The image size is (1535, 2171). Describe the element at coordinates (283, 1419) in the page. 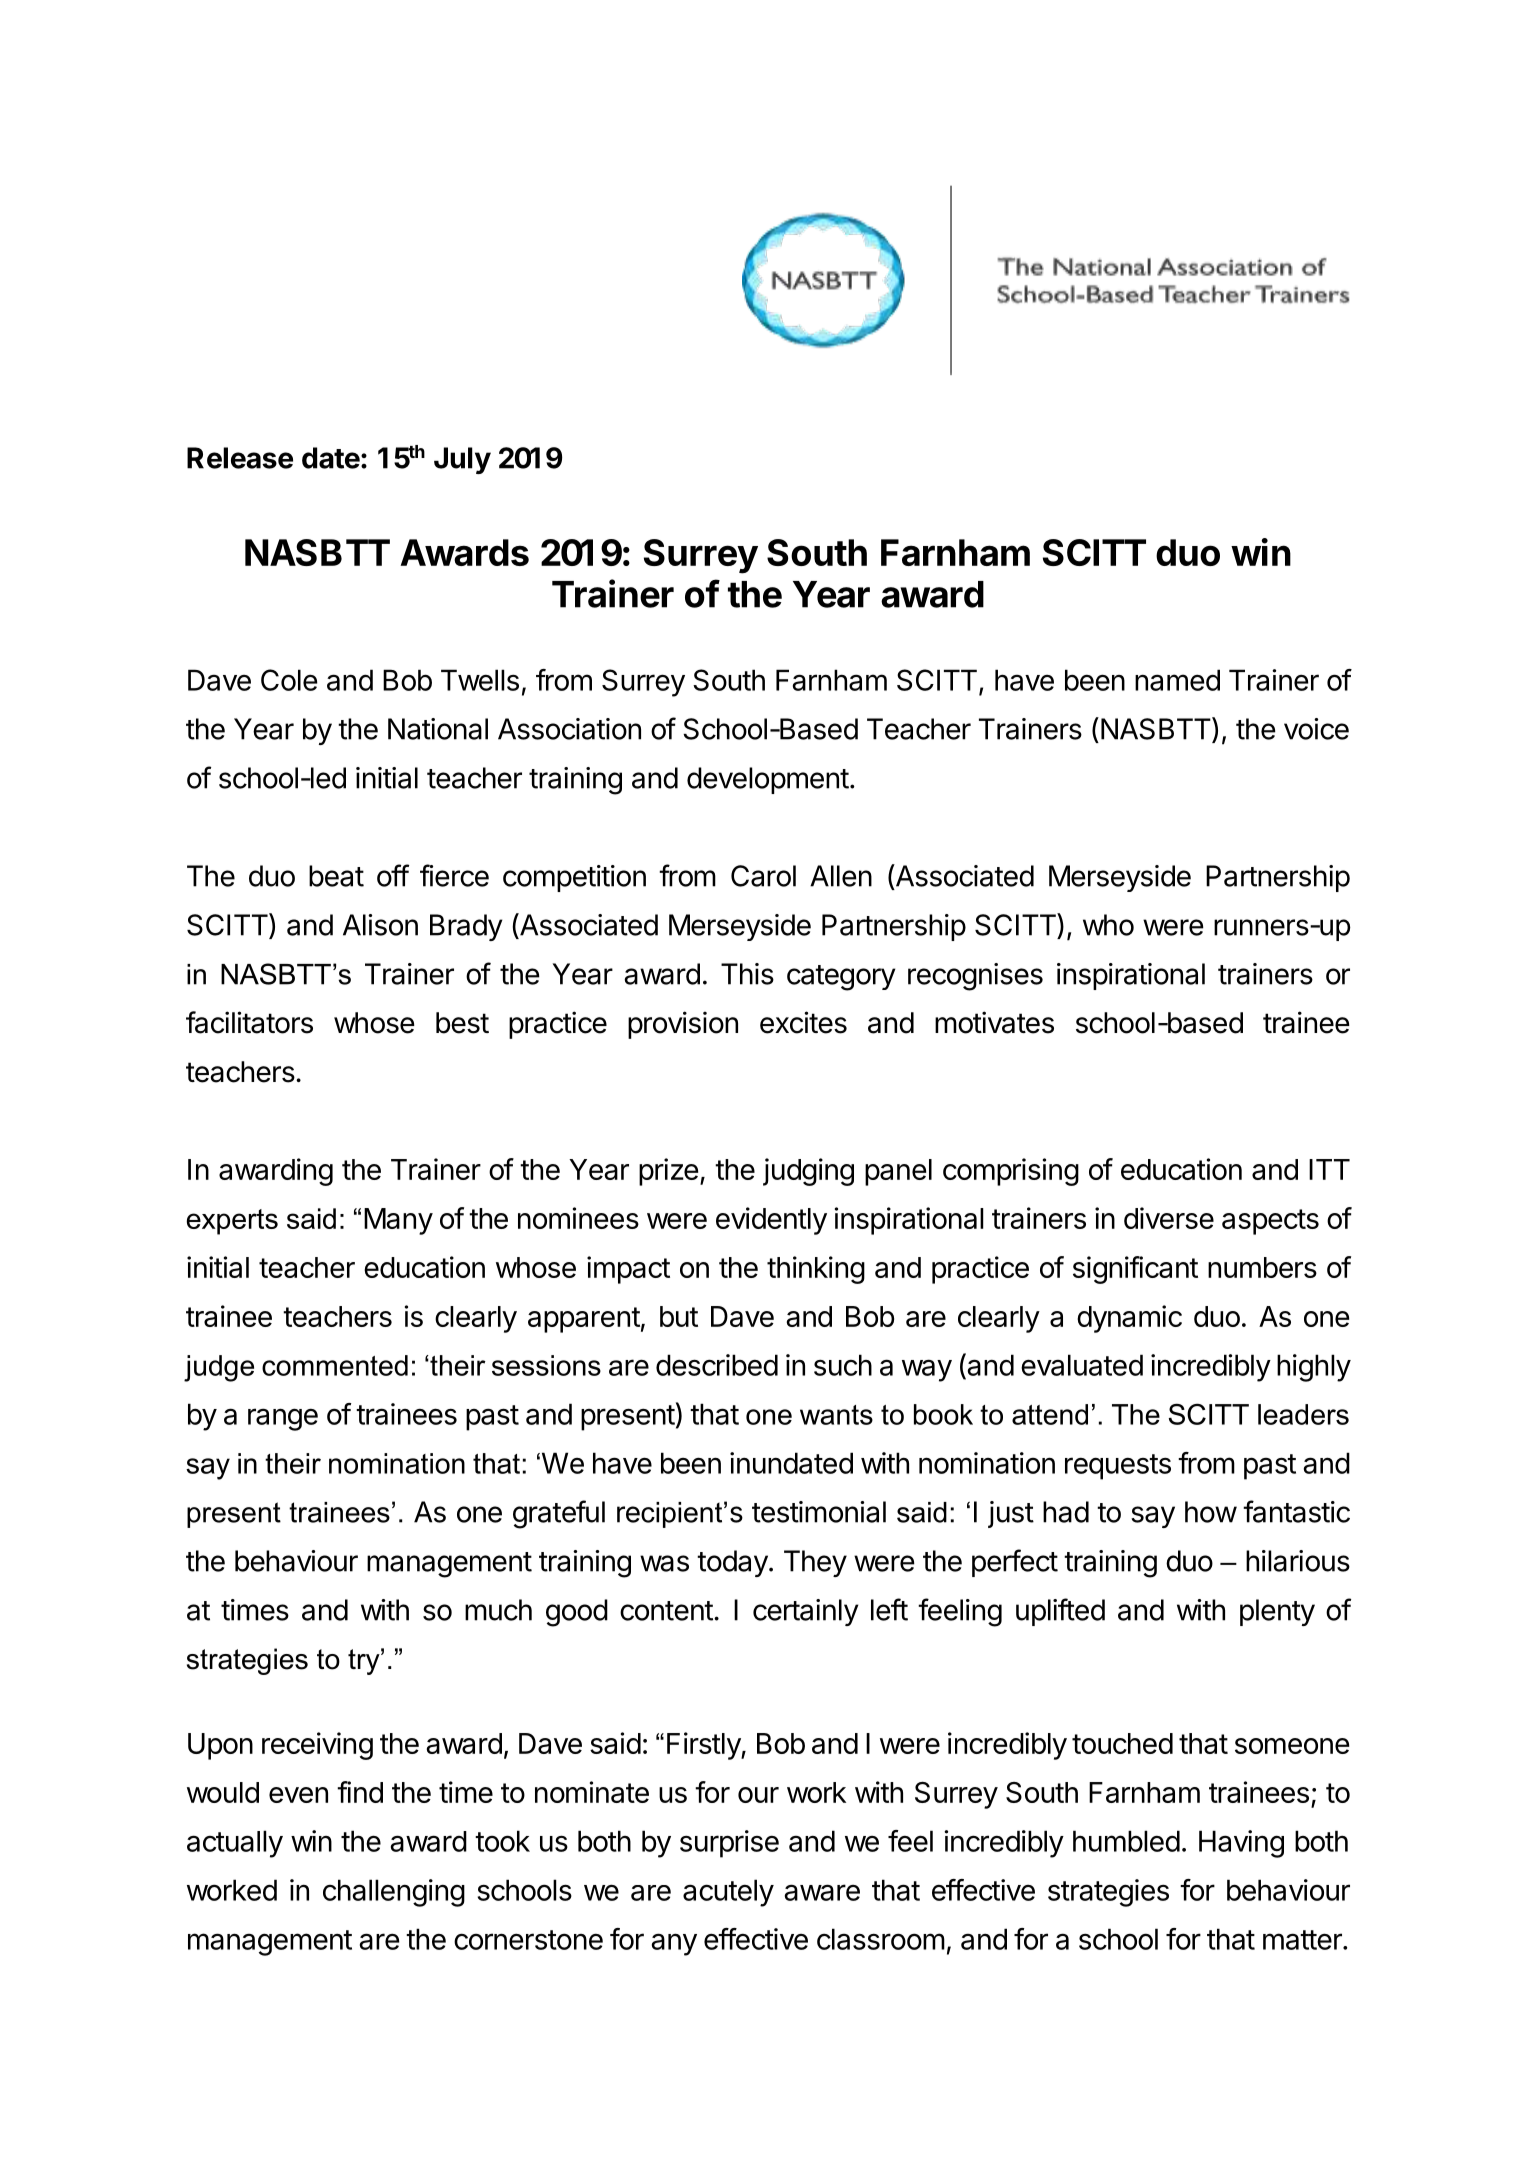

I see `range` at that location.
